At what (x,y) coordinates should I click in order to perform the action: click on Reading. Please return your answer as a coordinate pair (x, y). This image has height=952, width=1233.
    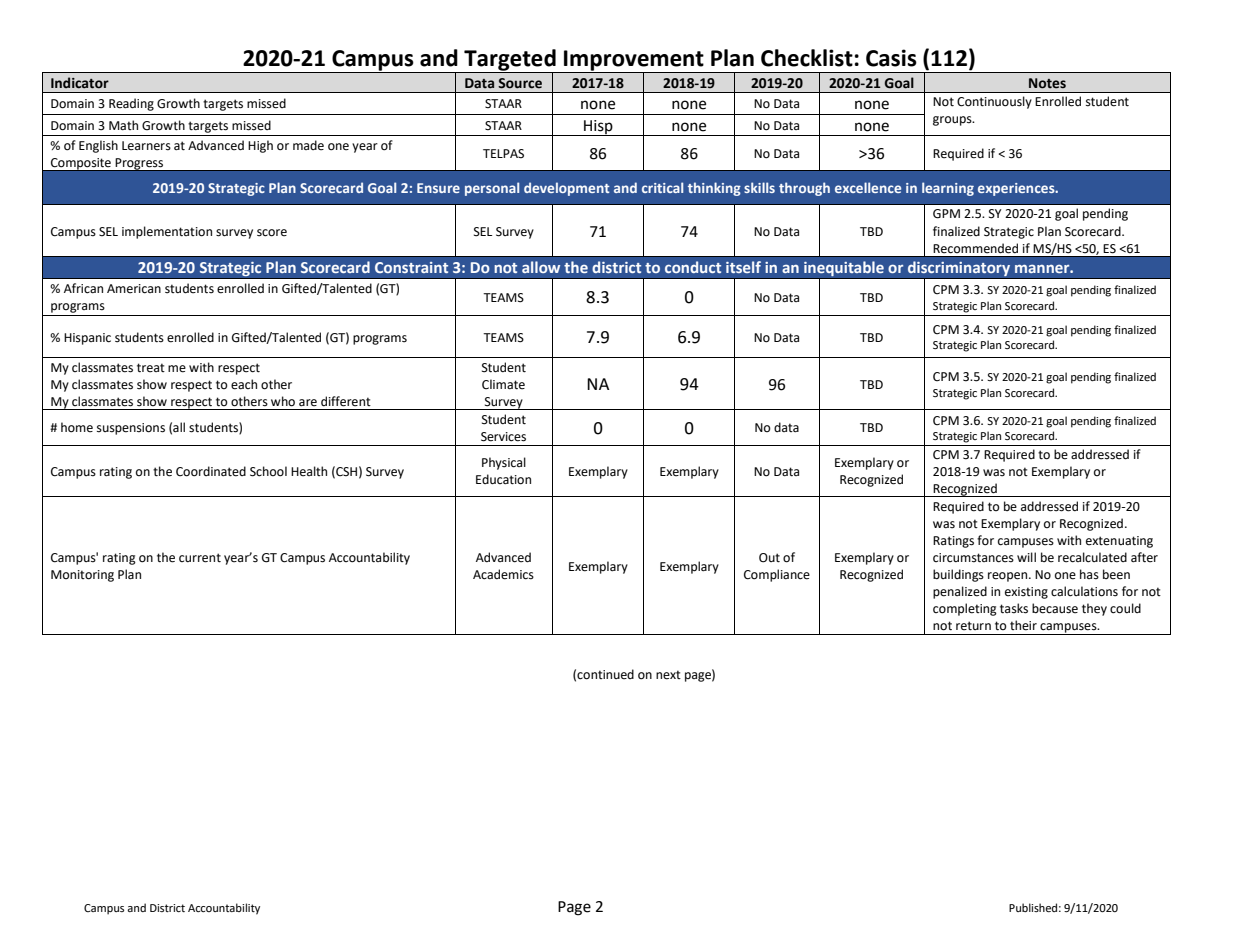
    Looking at the image, I should click on (131, 104).
